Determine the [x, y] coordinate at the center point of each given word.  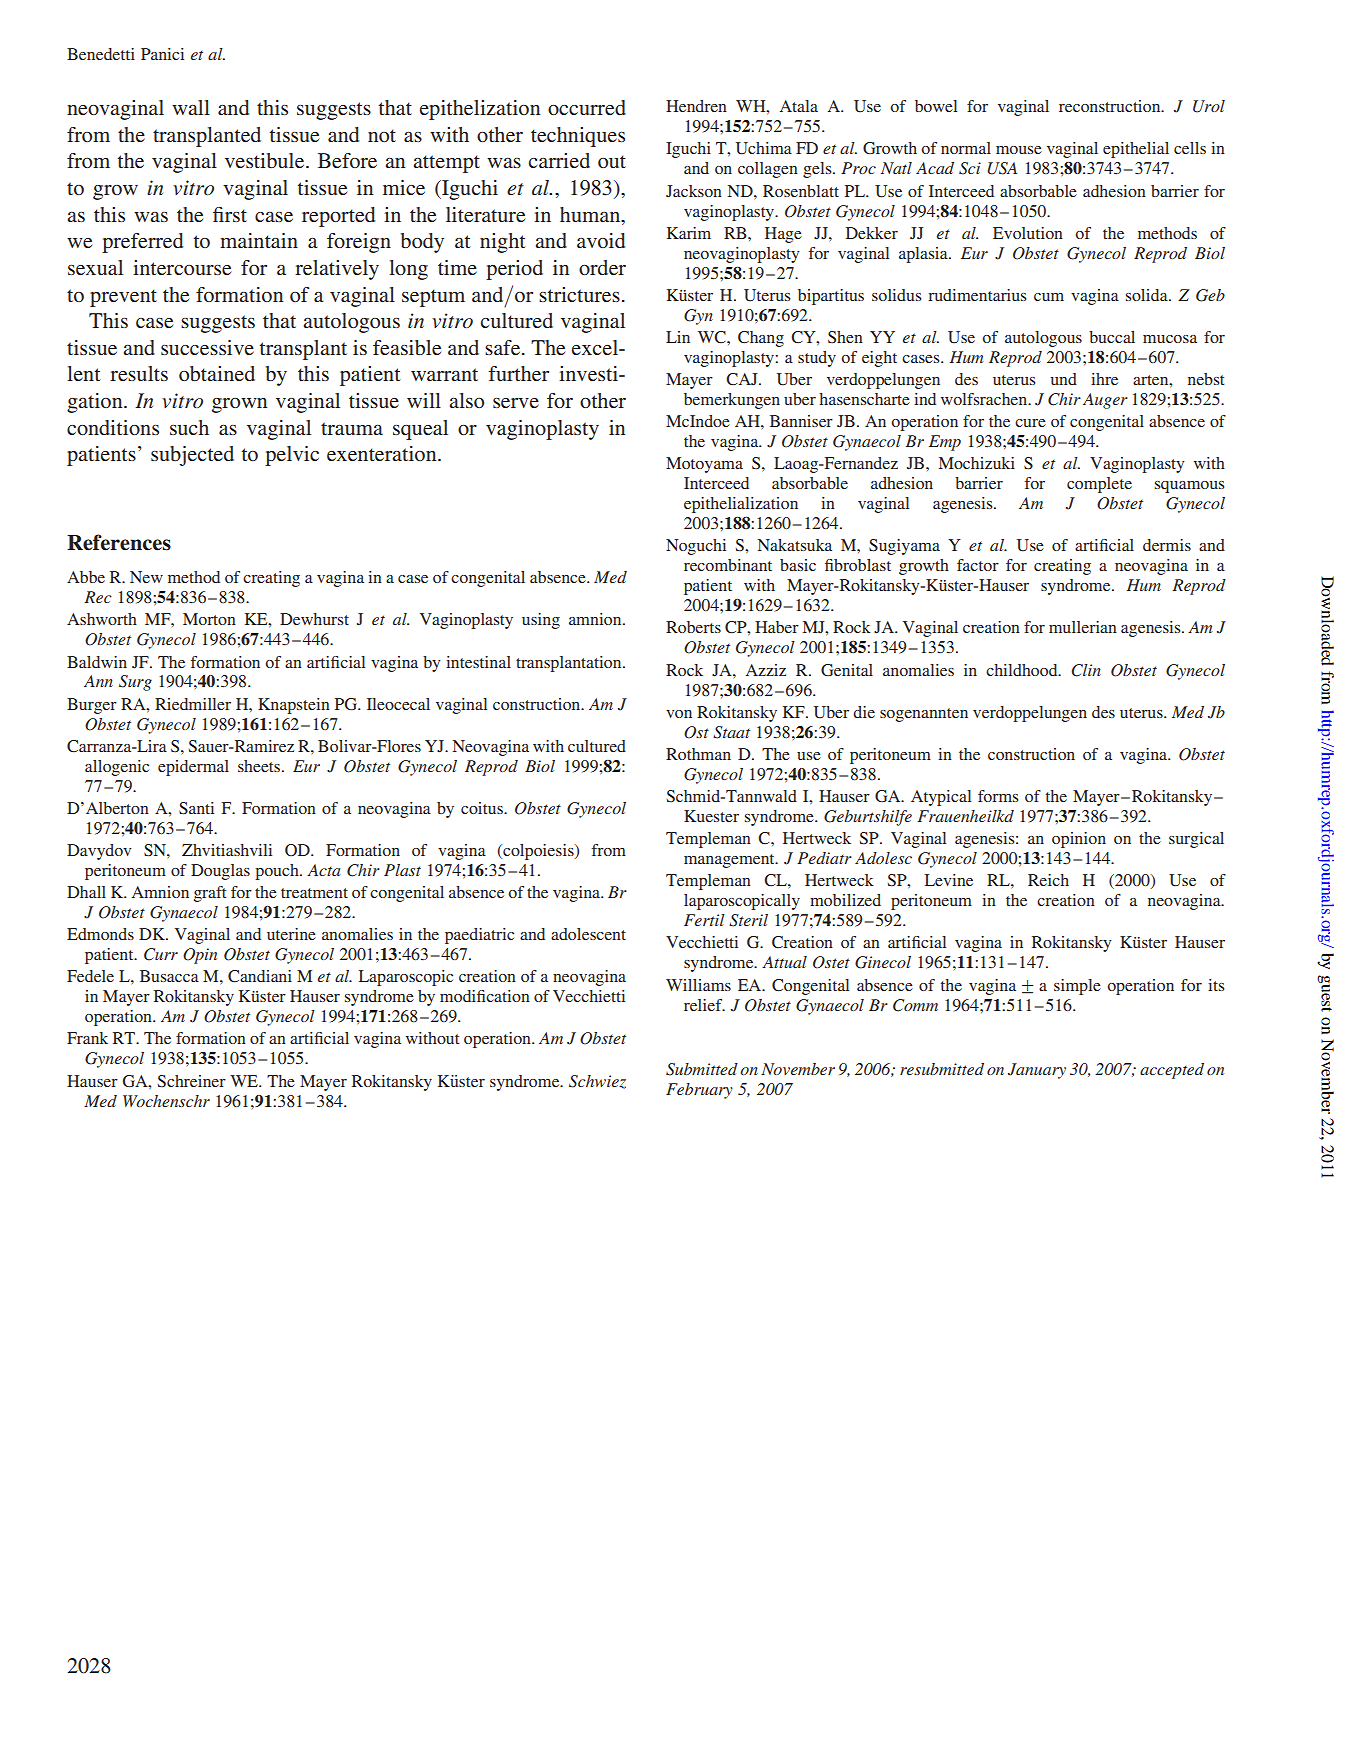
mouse [1019, 150]
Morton [209, 619]
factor [978, 565]
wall [191, 107]
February [699, 1091]
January [1037, 1071]
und [1064, 379]
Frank [87, 1038]
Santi [196, 808]
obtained [217, 373]
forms [998, 796]
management [730, 861]
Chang [761, 339]
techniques [578, 137]
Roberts [693, 627]
